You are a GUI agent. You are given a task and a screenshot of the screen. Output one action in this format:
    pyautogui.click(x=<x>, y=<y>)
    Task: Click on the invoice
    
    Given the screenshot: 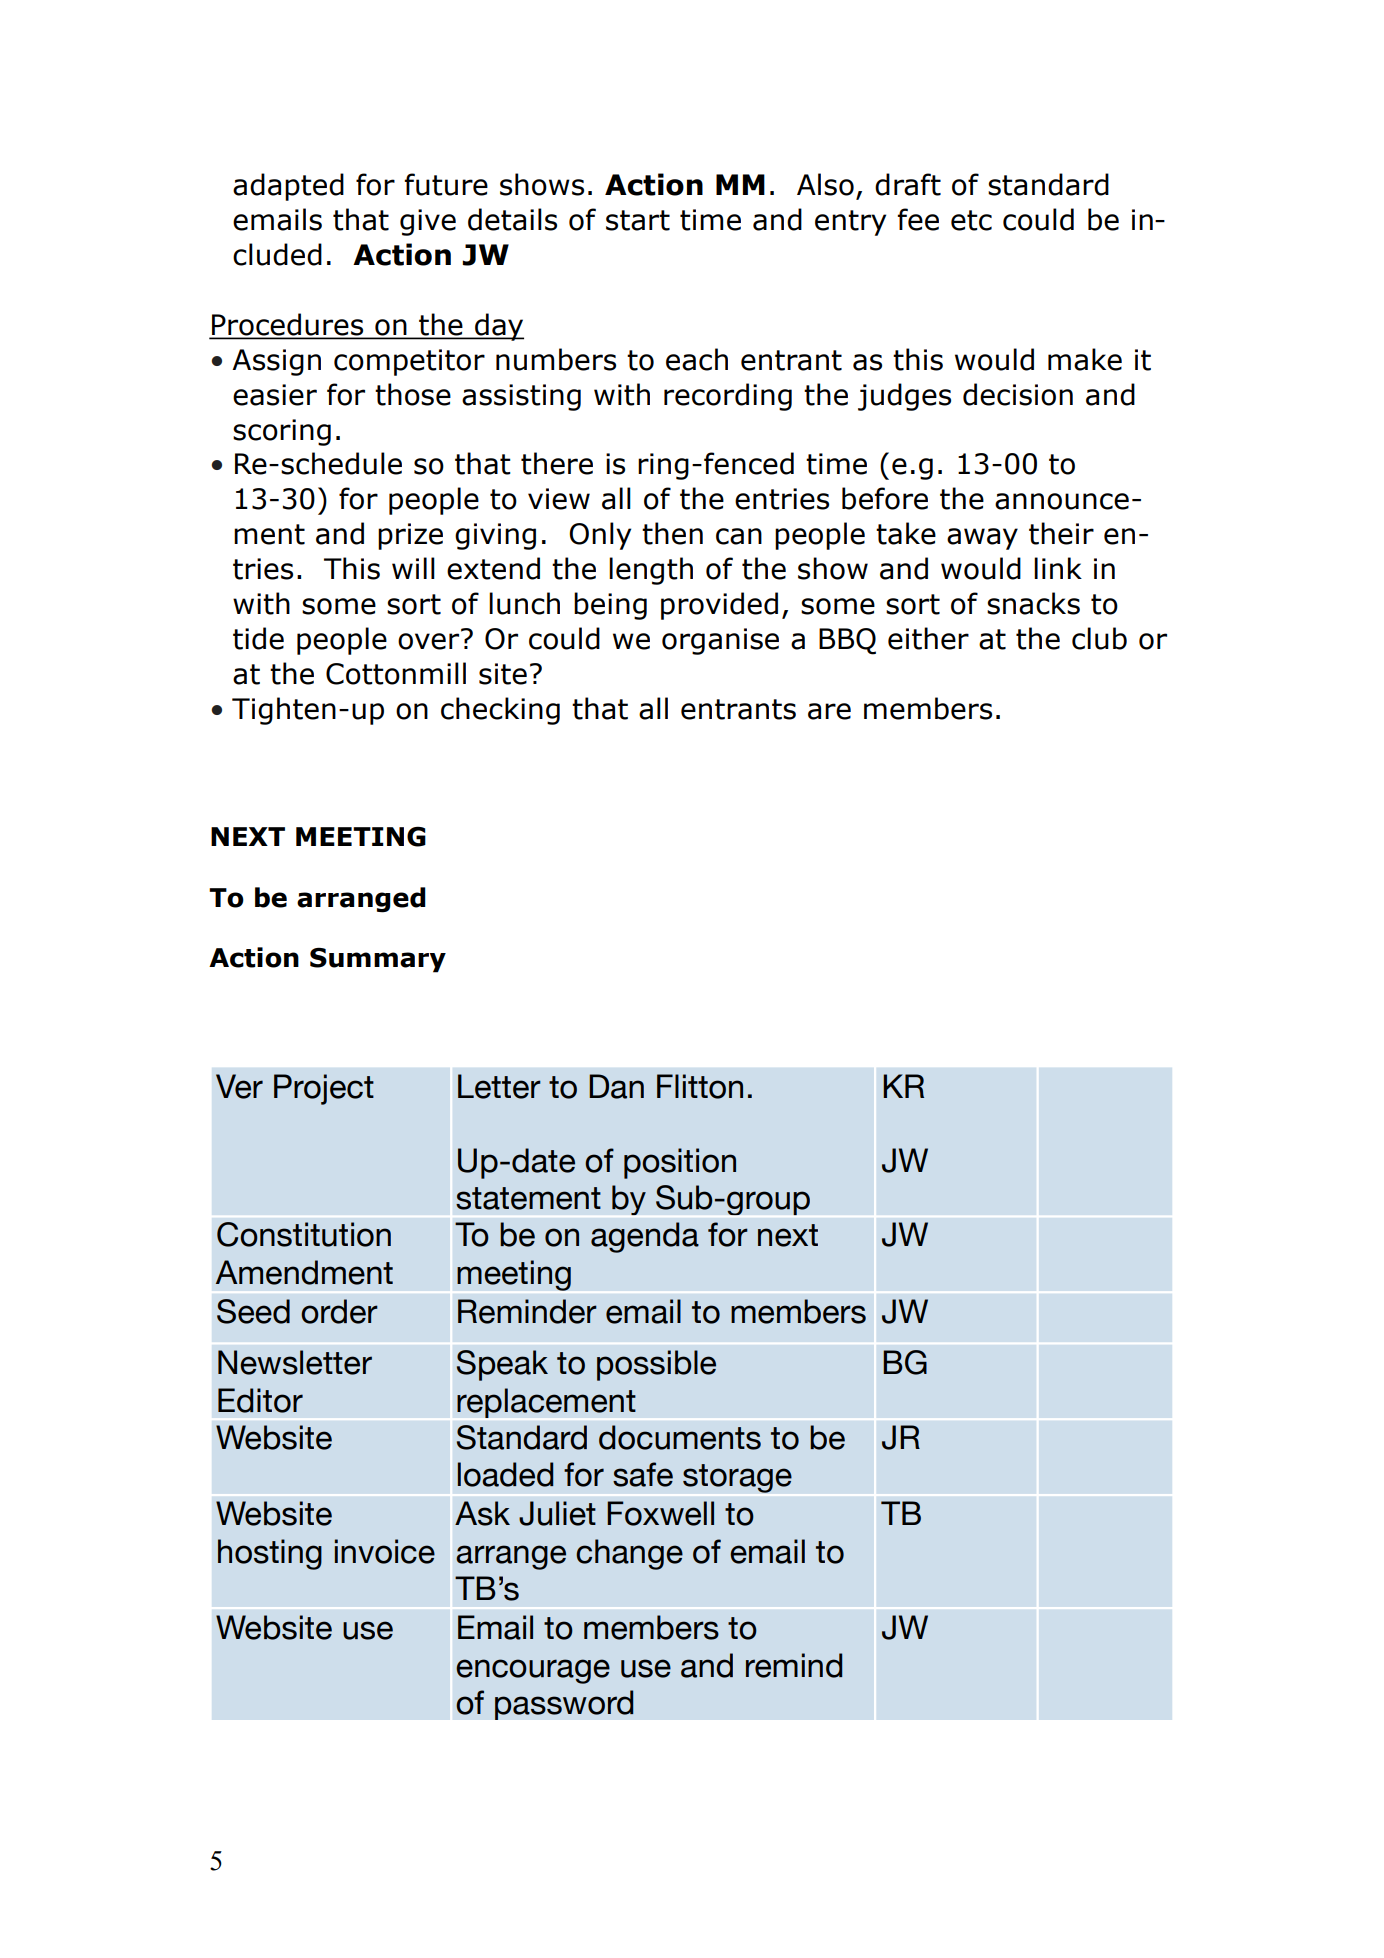 What is the action you would take?
    pyautogui.click(x=385, y=1551)
